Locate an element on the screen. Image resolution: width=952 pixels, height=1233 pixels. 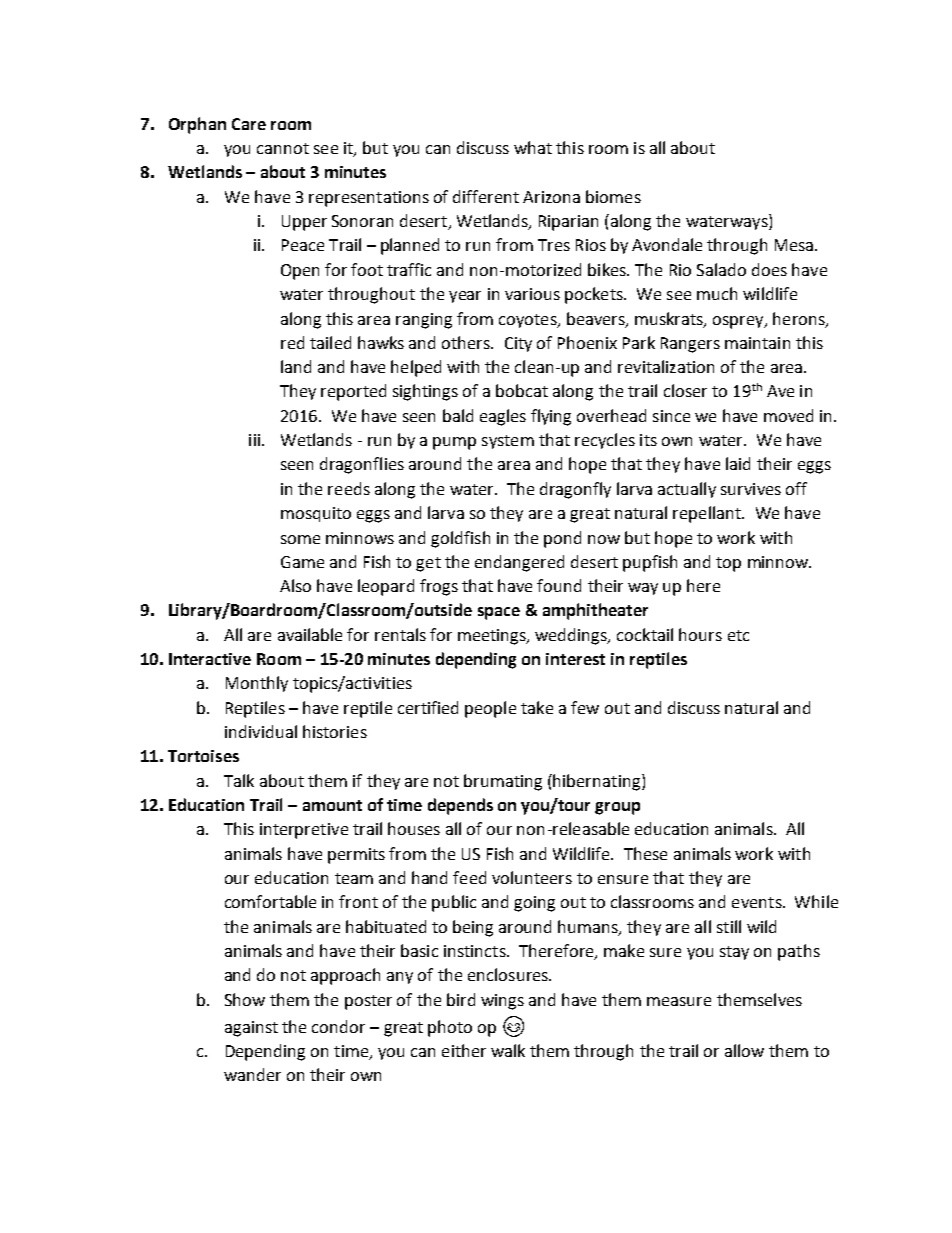
walk is located at coordinates (508, 1050).
